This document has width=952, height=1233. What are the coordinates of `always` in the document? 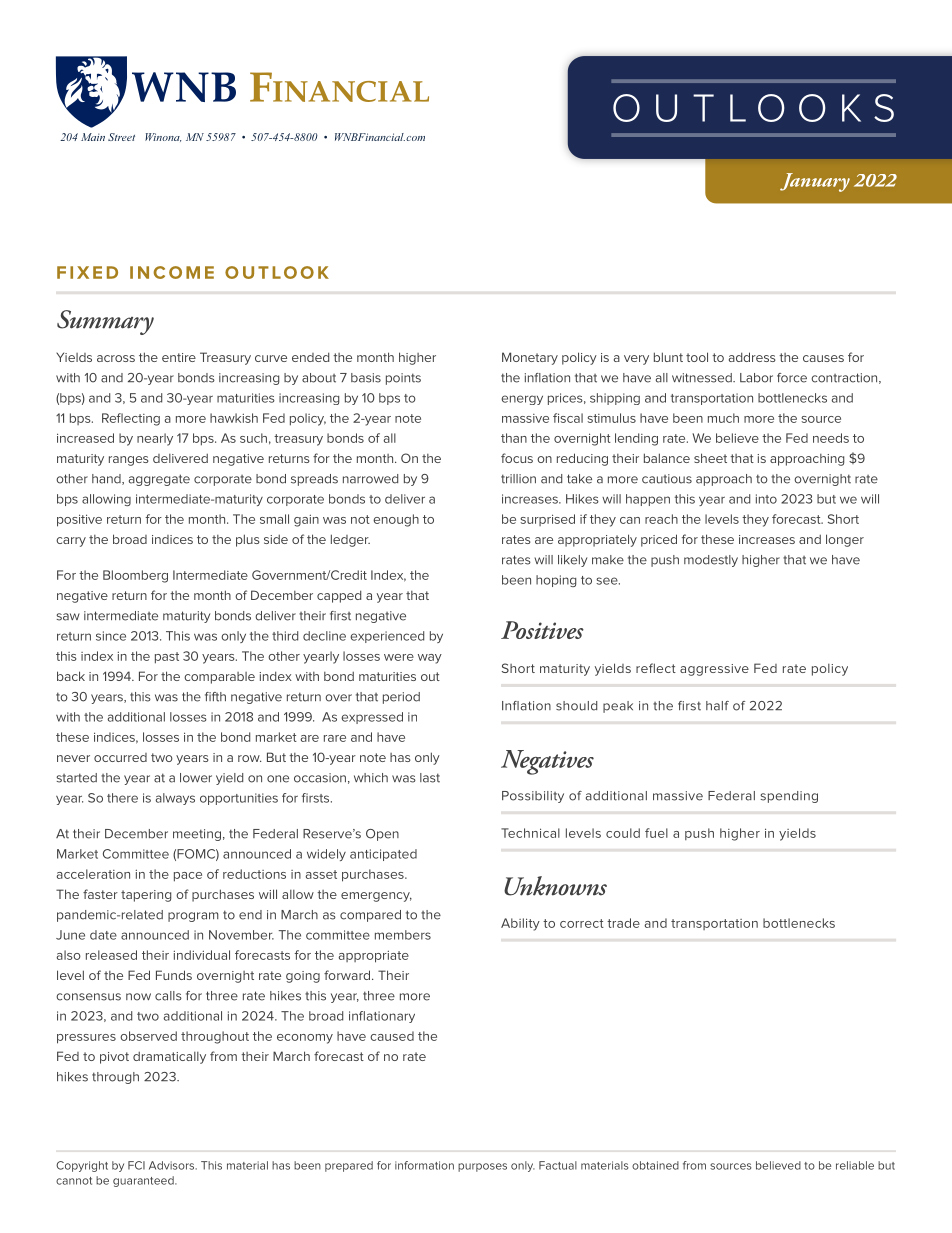 It's located at (175, 799).
